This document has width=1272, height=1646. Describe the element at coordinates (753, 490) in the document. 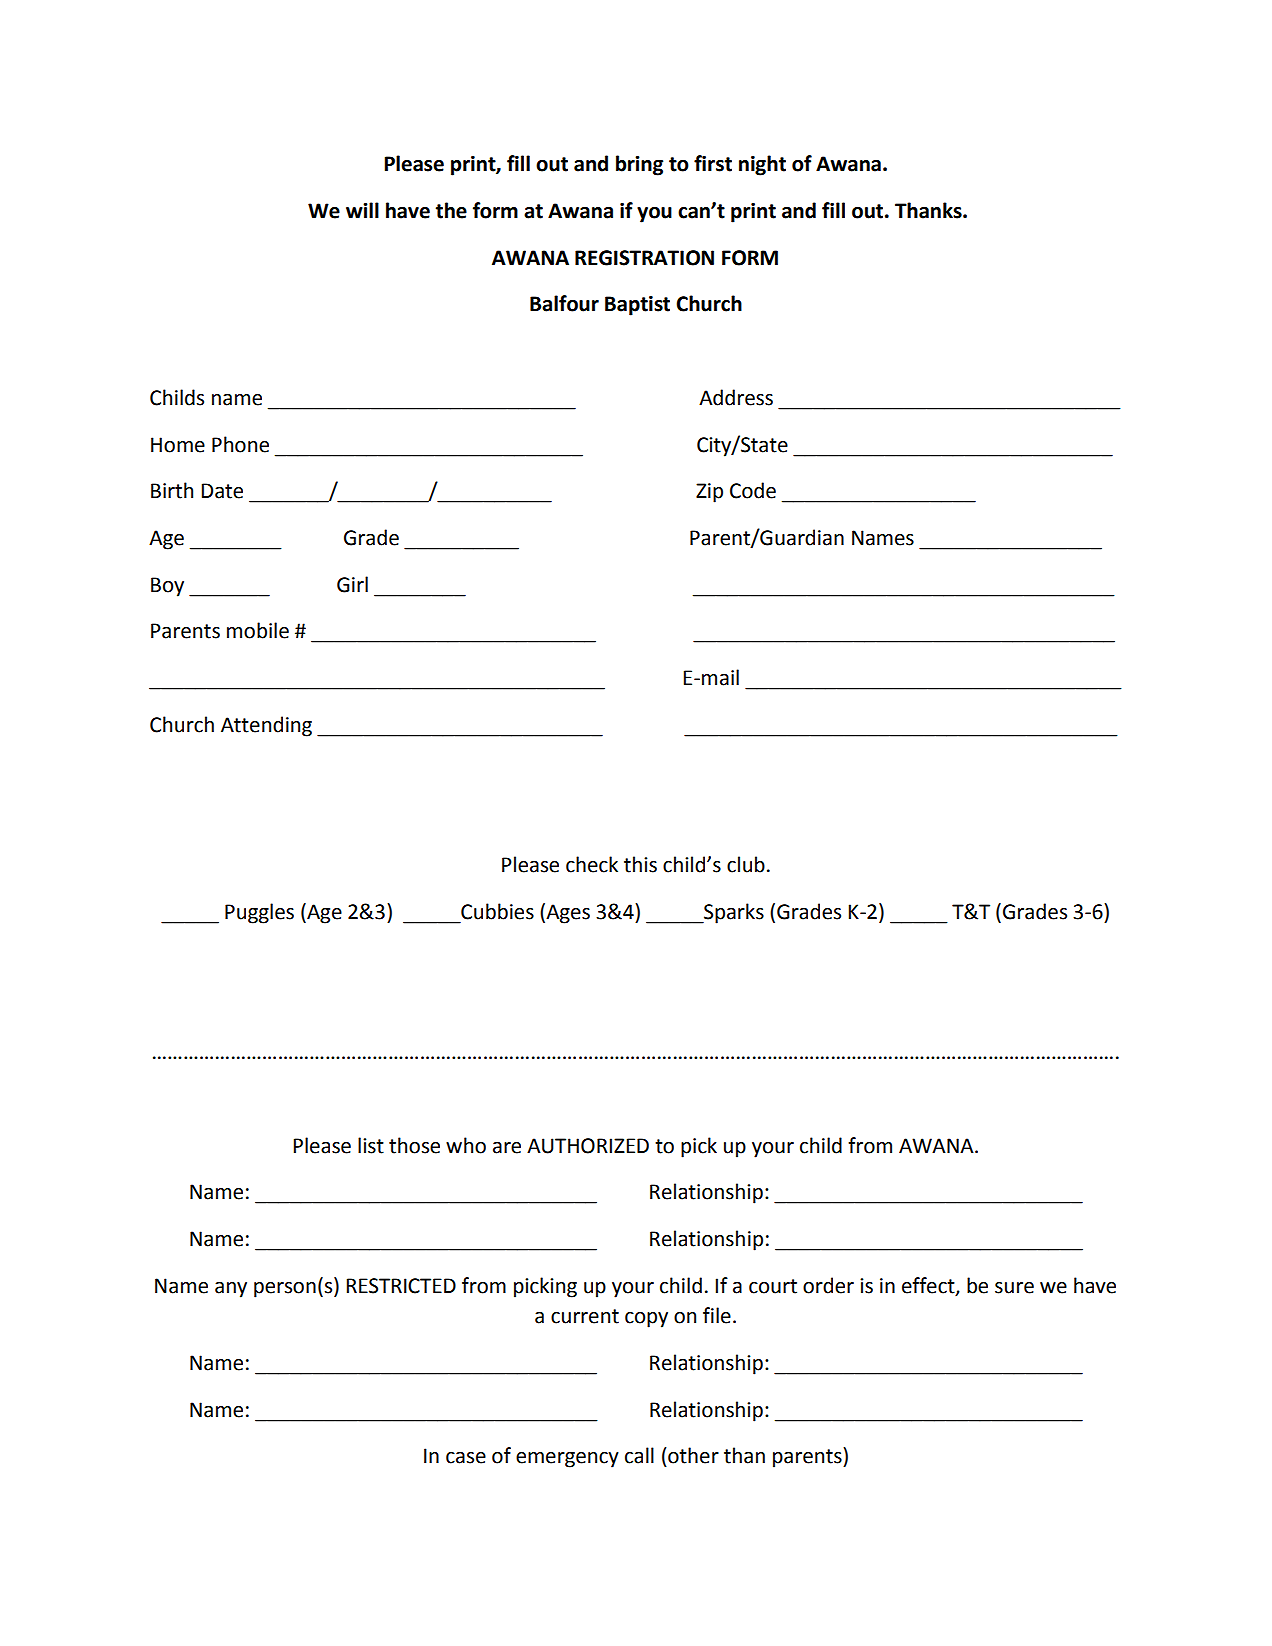

I see `Code` at that location.
